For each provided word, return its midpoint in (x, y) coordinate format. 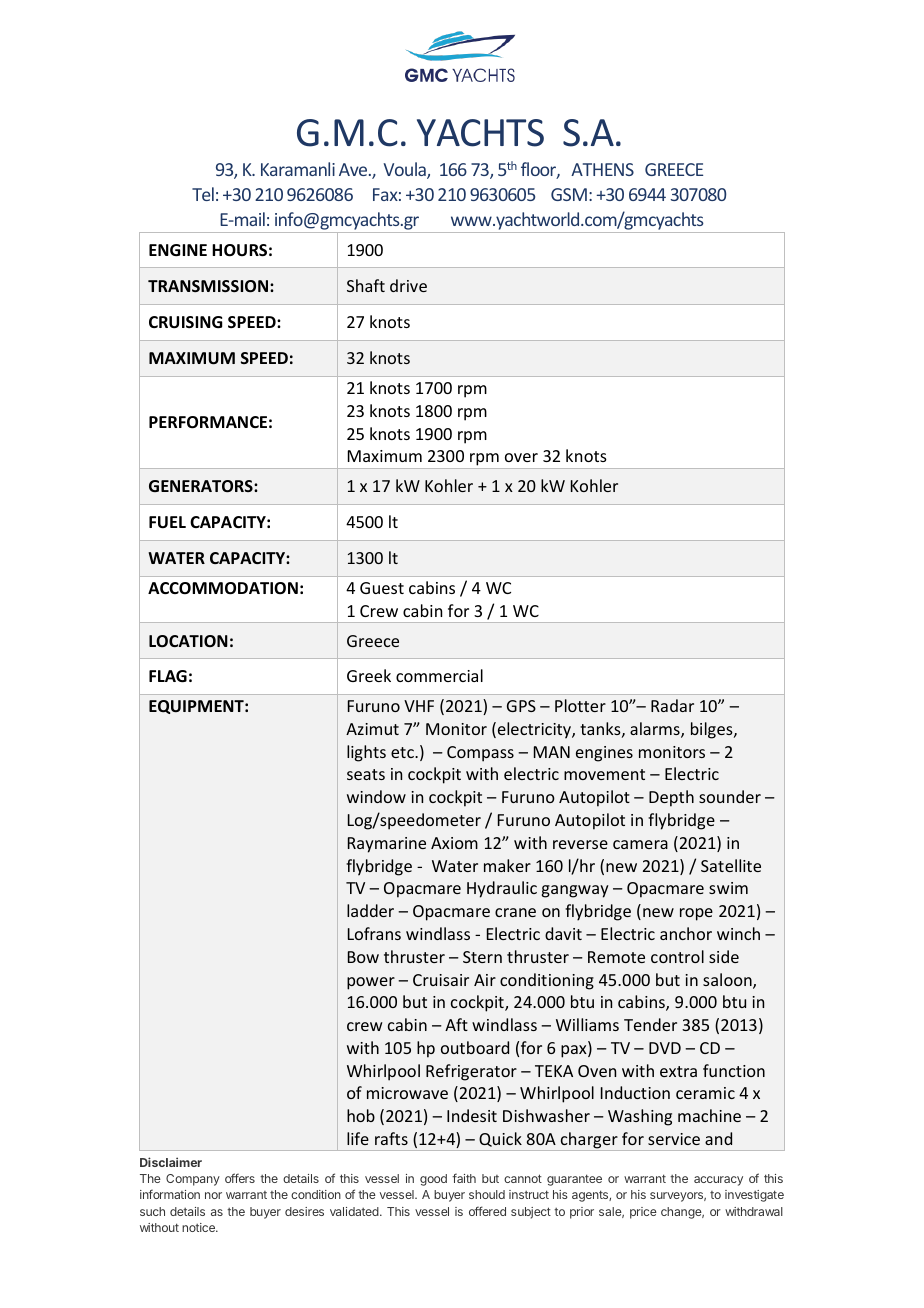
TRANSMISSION (209, 286)
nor (213, 1195)
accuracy (718, 1181)
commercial (439, 675)
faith (464, 1178)
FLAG (168, 676)
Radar (672, 705)
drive (408, 285)
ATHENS (602, 169)
